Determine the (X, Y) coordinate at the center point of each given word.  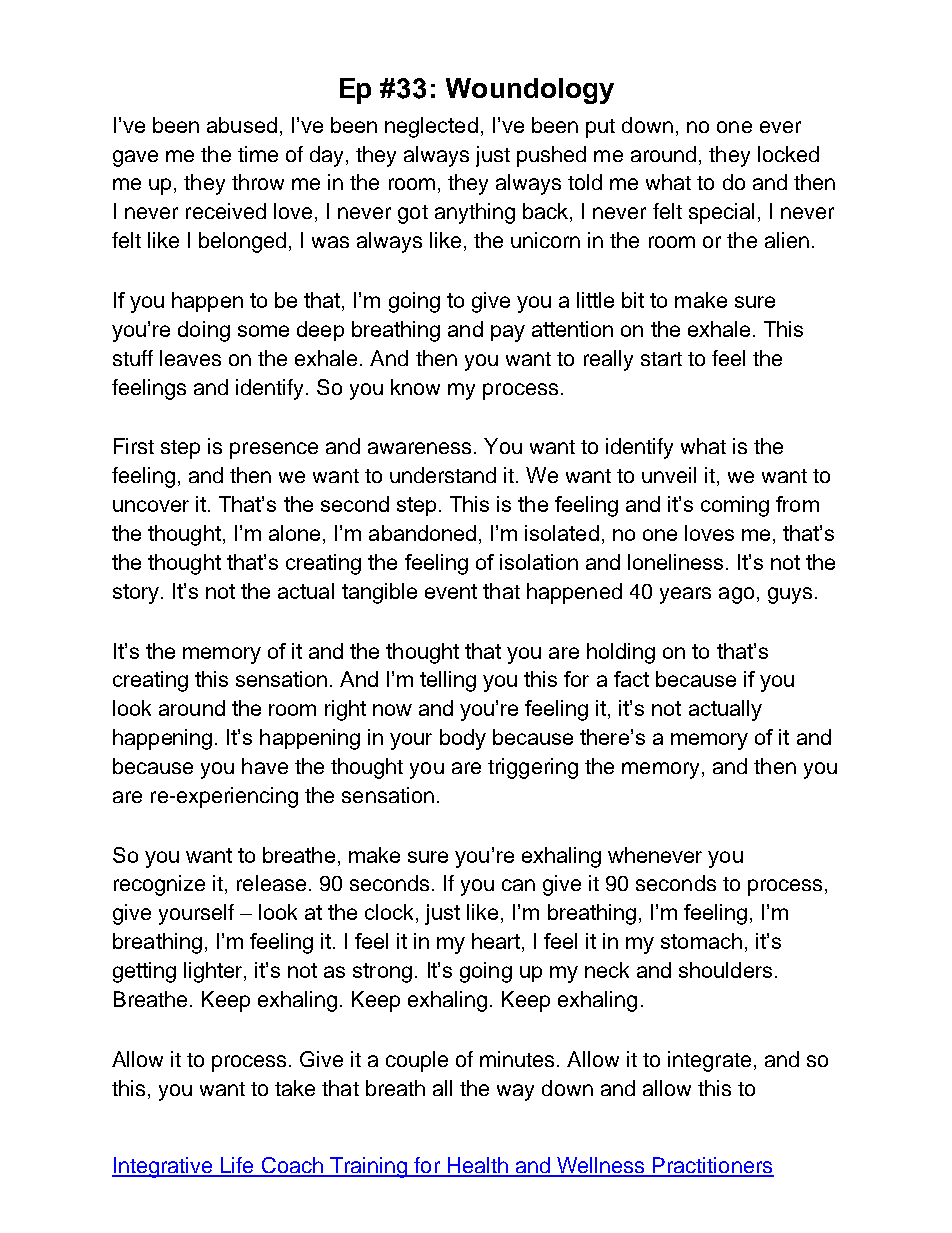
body (463, 739)
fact (631, 679)
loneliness (675, 562)
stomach (701, 941)
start (661, 359)
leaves (190, 358)
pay (508, 333)
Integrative (163, 1167)
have (265, 766)
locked (788, 154)
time (258, 154)
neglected (431, 127)
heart (497, 942)
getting (144, 972)
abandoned (422, 533)
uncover (151, 506)
